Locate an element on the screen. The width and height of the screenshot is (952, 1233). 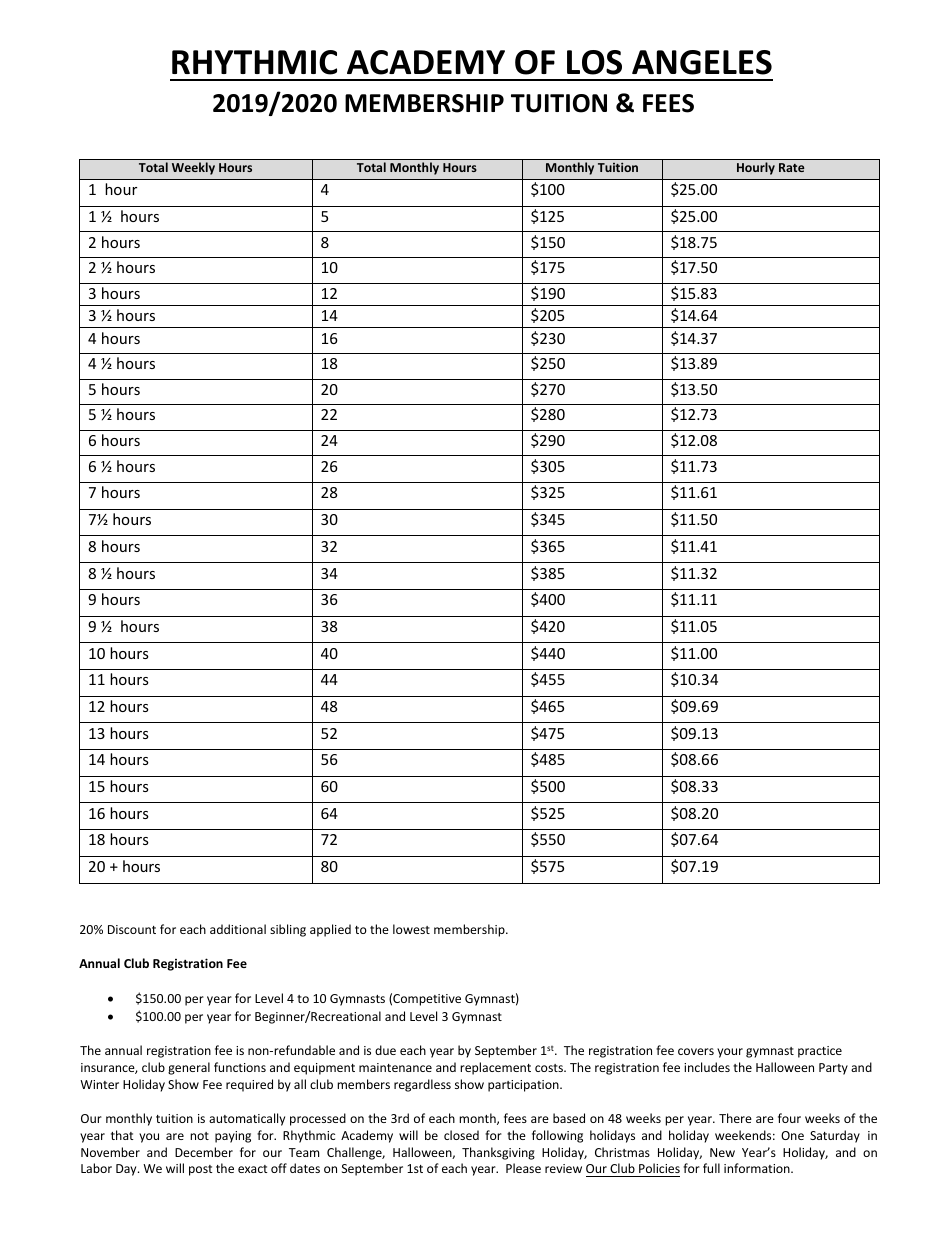
applied is located at coordinates (330, 930).
